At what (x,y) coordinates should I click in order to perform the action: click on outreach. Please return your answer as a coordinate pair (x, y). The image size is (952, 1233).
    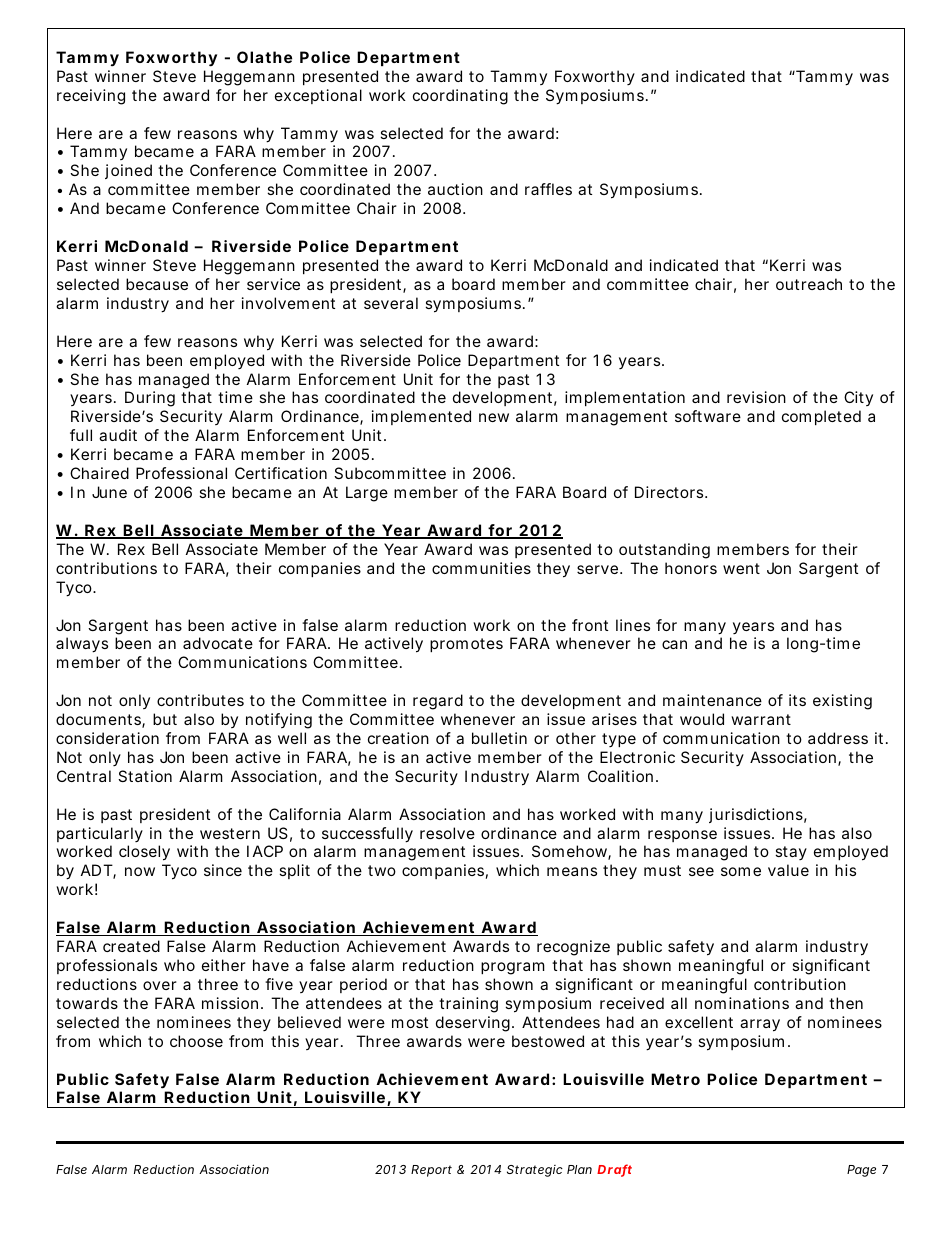
    Looking at the image, I should click on (809, 284).
